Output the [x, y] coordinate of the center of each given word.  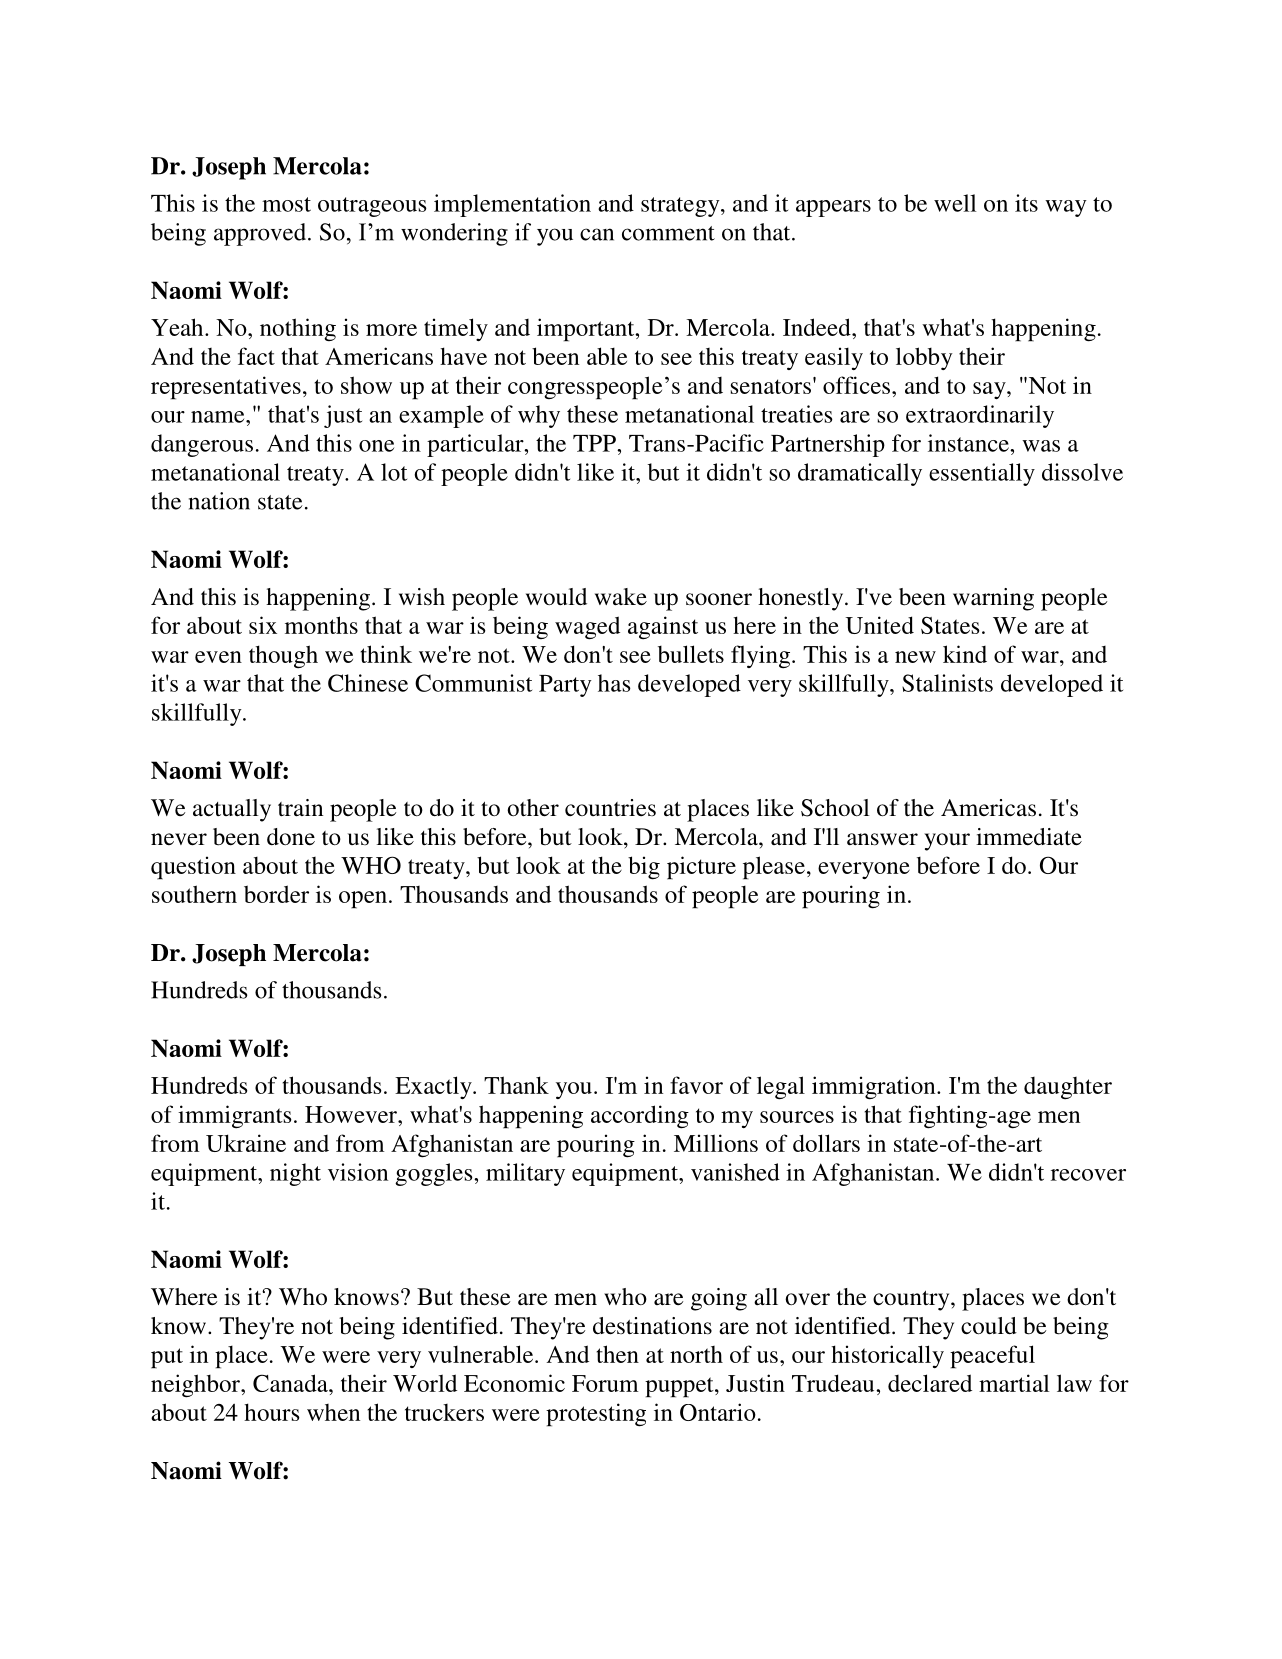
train [300, 808]
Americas [988, 808]
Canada [291, 1383]
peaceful [992, 1357]
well [955, 203]
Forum [605, 1383]
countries [610, 807]
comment [668, 233]
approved [260, 234]
